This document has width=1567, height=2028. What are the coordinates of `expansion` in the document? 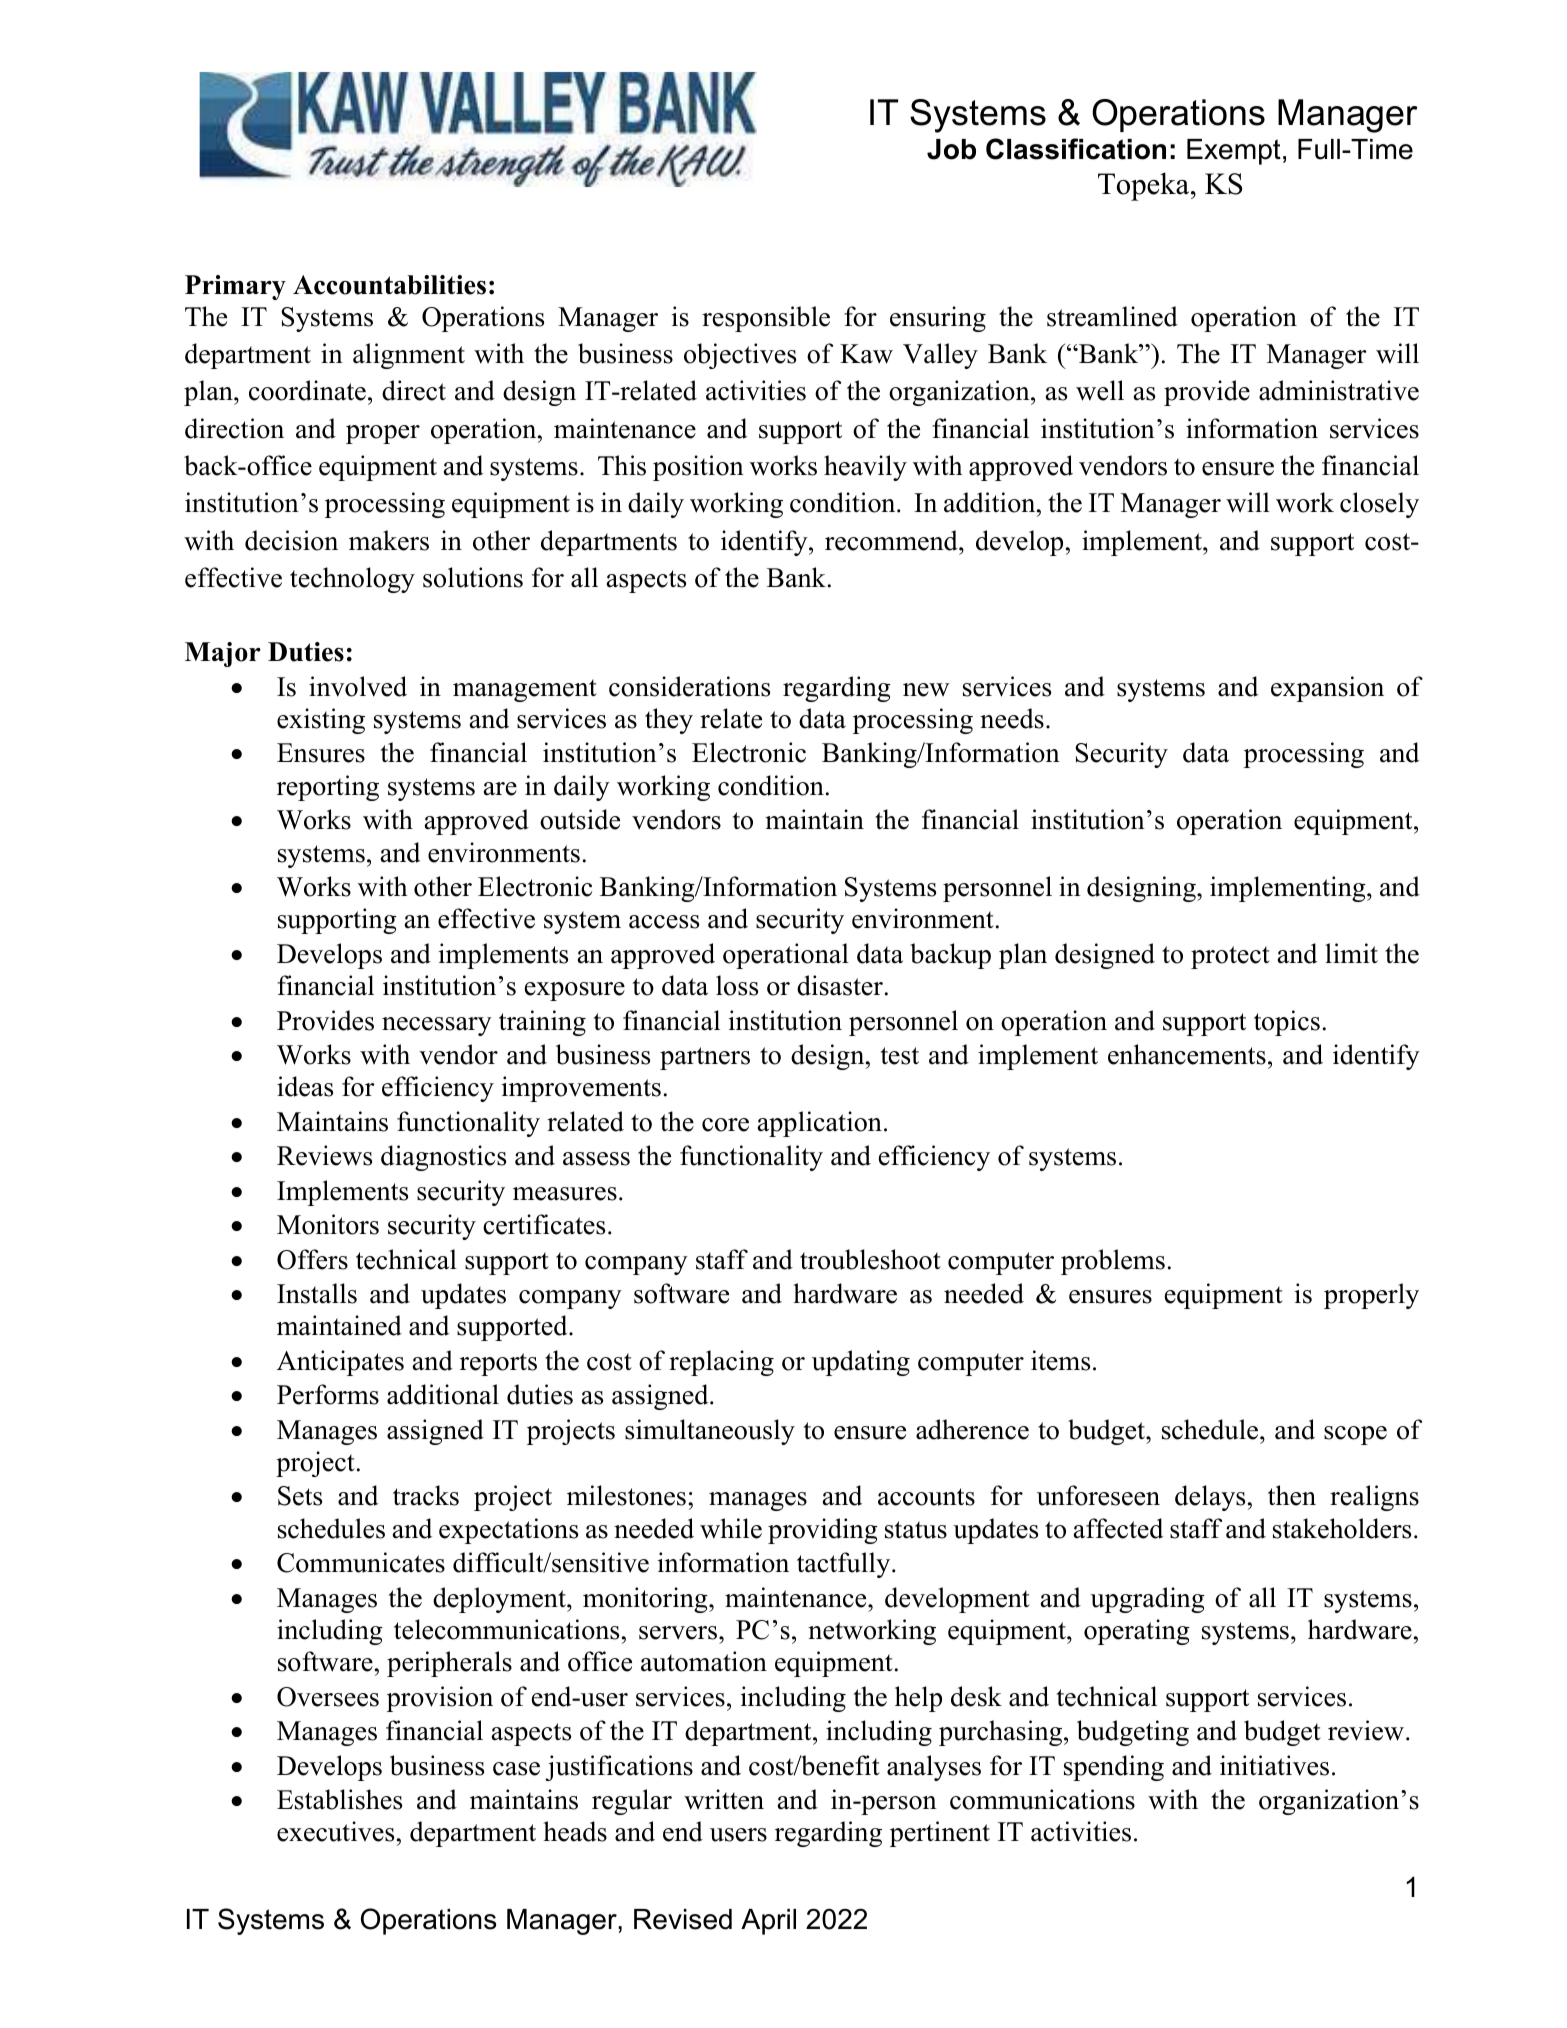 It's located at (1327, 689).
